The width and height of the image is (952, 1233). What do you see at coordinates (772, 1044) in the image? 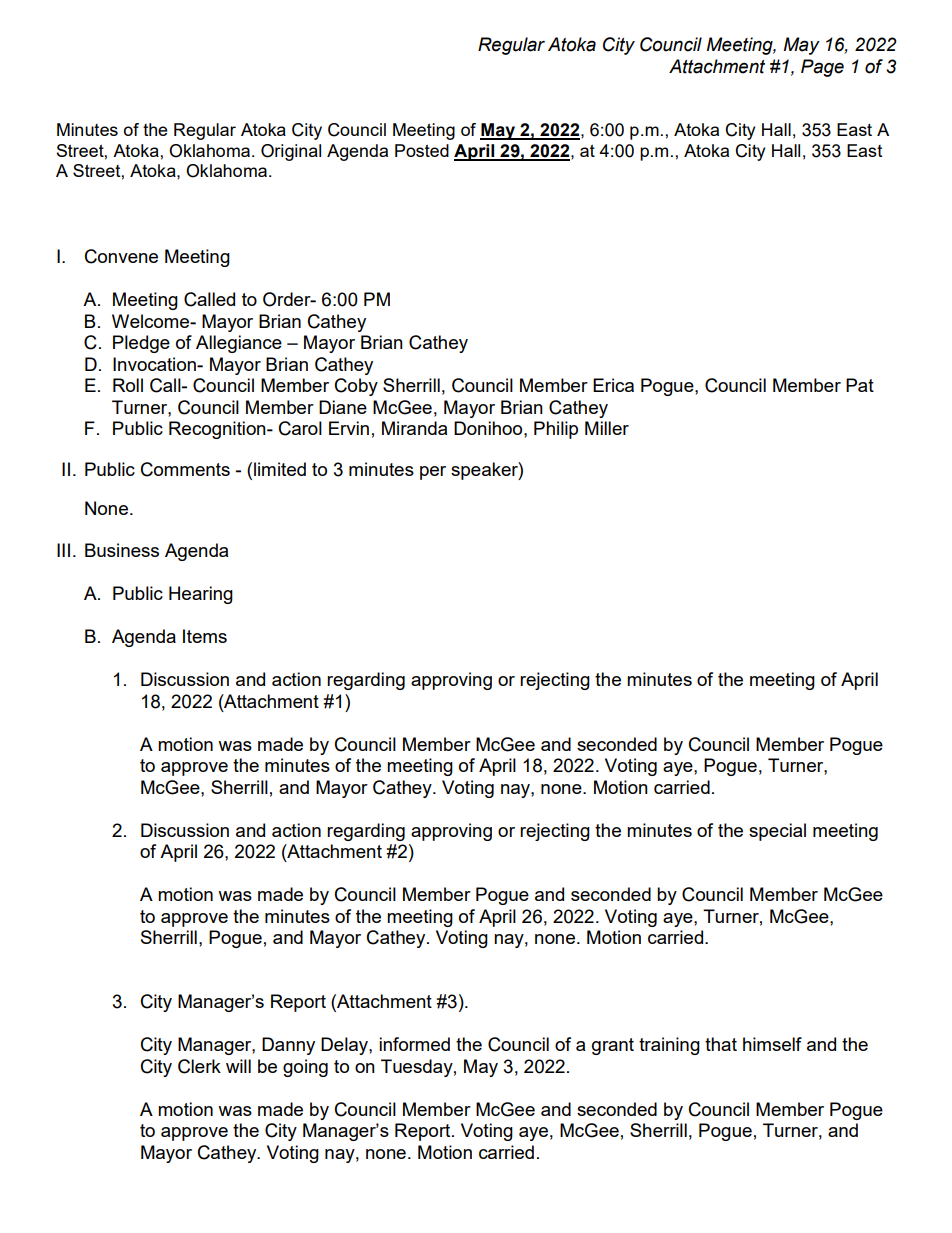
I see `himself` at bounding box center [772, 1044].
